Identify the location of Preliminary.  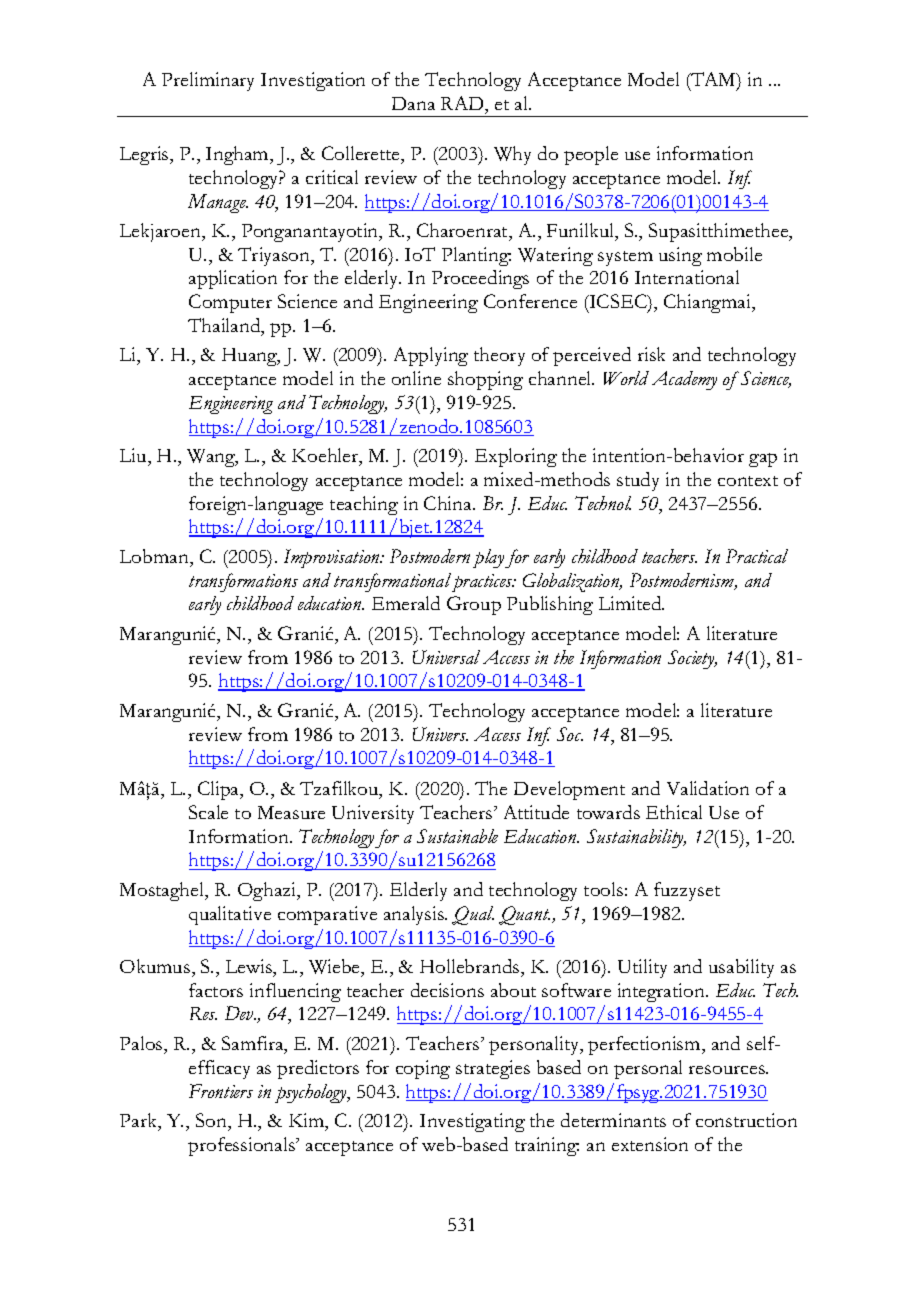
(208, 81).
